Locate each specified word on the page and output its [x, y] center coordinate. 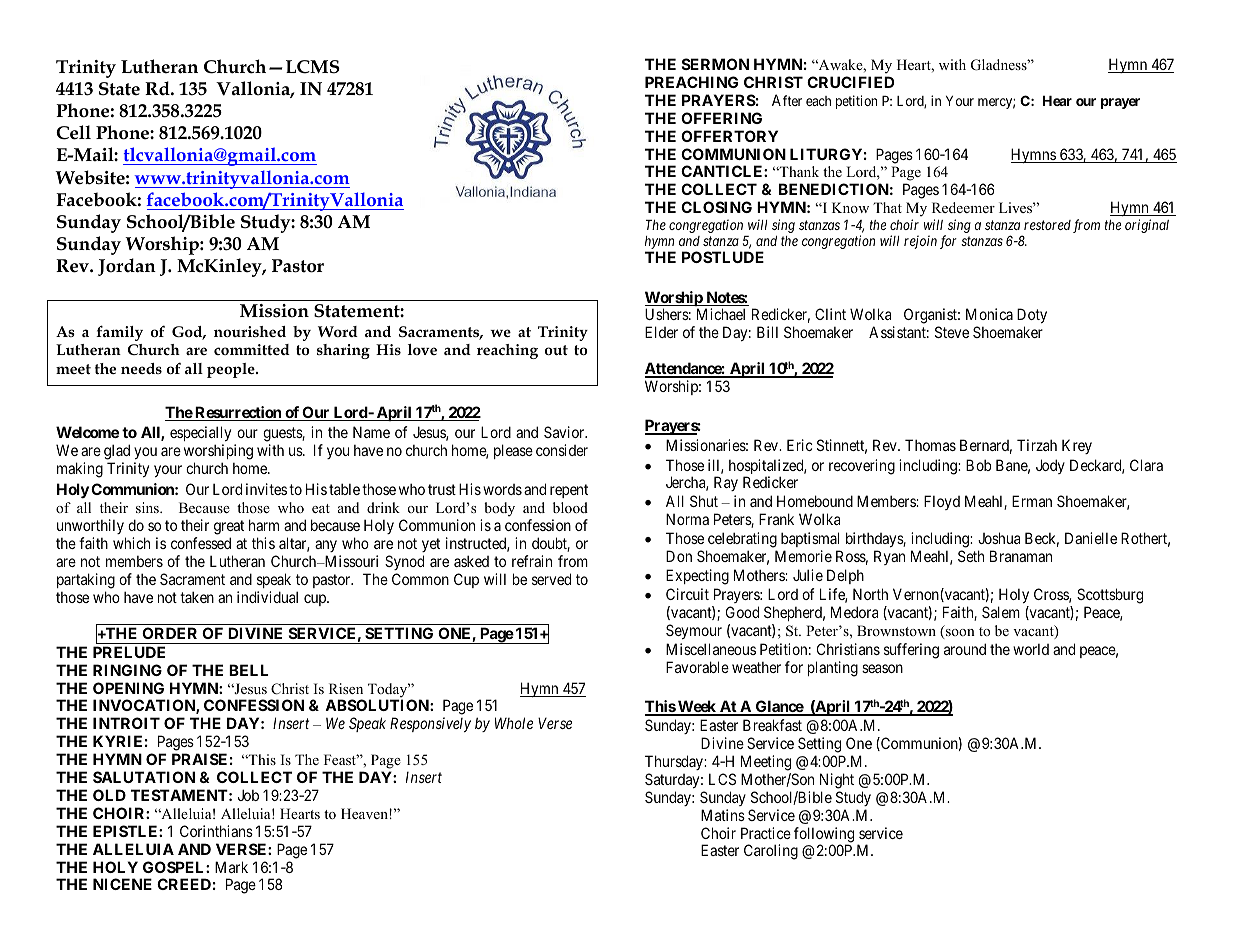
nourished [250, 331]
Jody [1050, 466]
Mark [231, 867]
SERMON [715, 64]
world [1031, 649]
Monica [989, 314]
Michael [721, 314]
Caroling [771, 852]
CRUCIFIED [850, 82]
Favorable [697, 667]
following [824, 836]
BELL [249, 670]
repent [569, 491]
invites [266, 489]
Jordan [127, 267]
